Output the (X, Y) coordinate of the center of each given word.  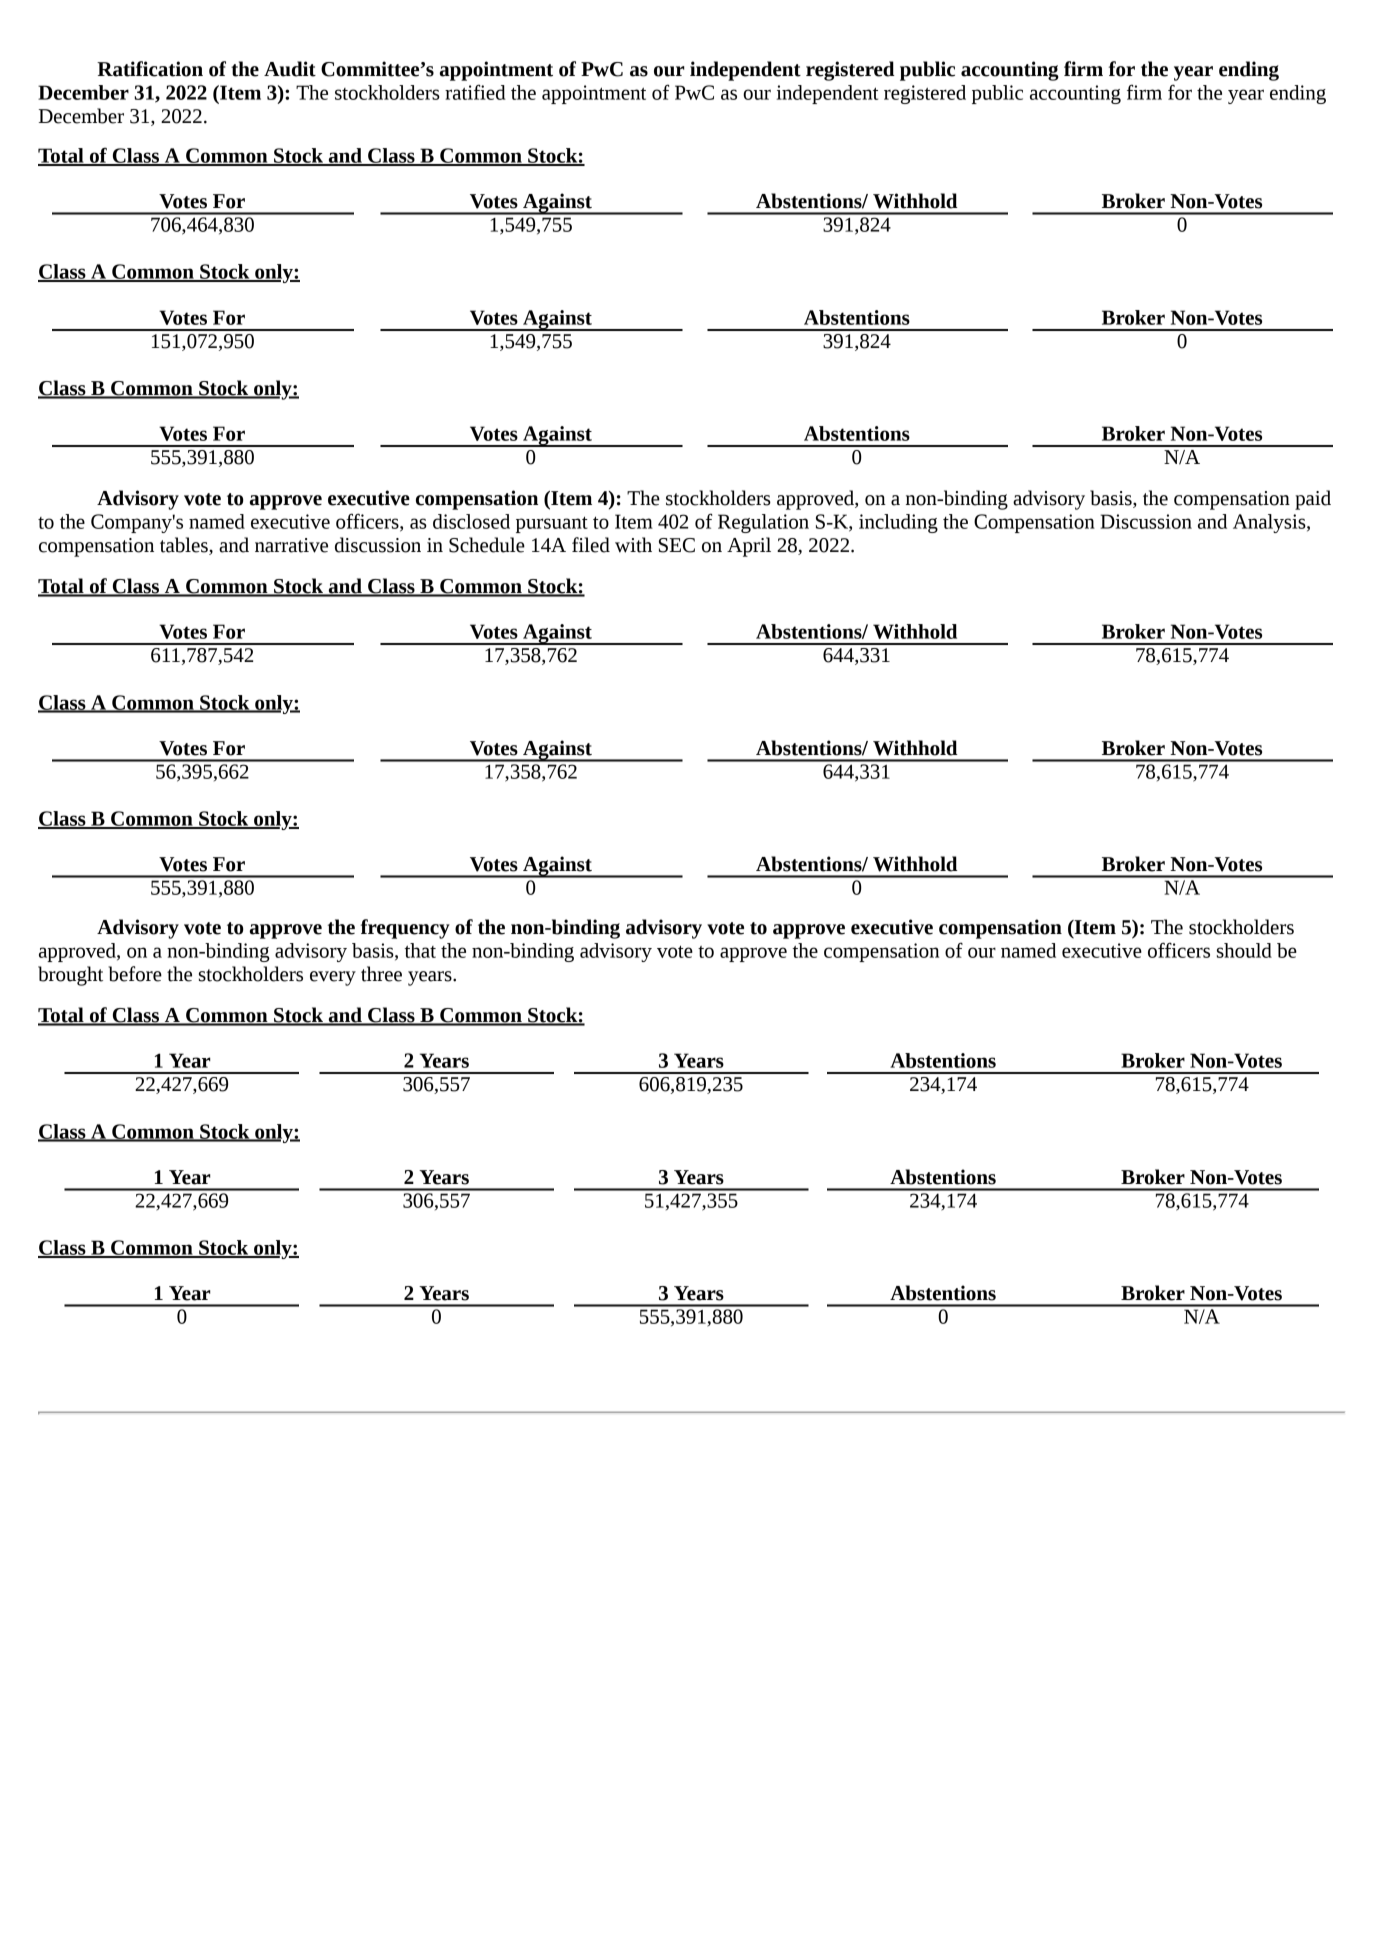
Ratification (150, 69)
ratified (475, 92)
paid (1313, 500)
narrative (291, 545)
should (1244, 950)
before (135, 974)
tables (185, 546)
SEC (677, 545)
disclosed (471, 521)
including (898, 523)
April (749, 547)
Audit (290, 69)
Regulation (763, 523)
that (420, 950)
